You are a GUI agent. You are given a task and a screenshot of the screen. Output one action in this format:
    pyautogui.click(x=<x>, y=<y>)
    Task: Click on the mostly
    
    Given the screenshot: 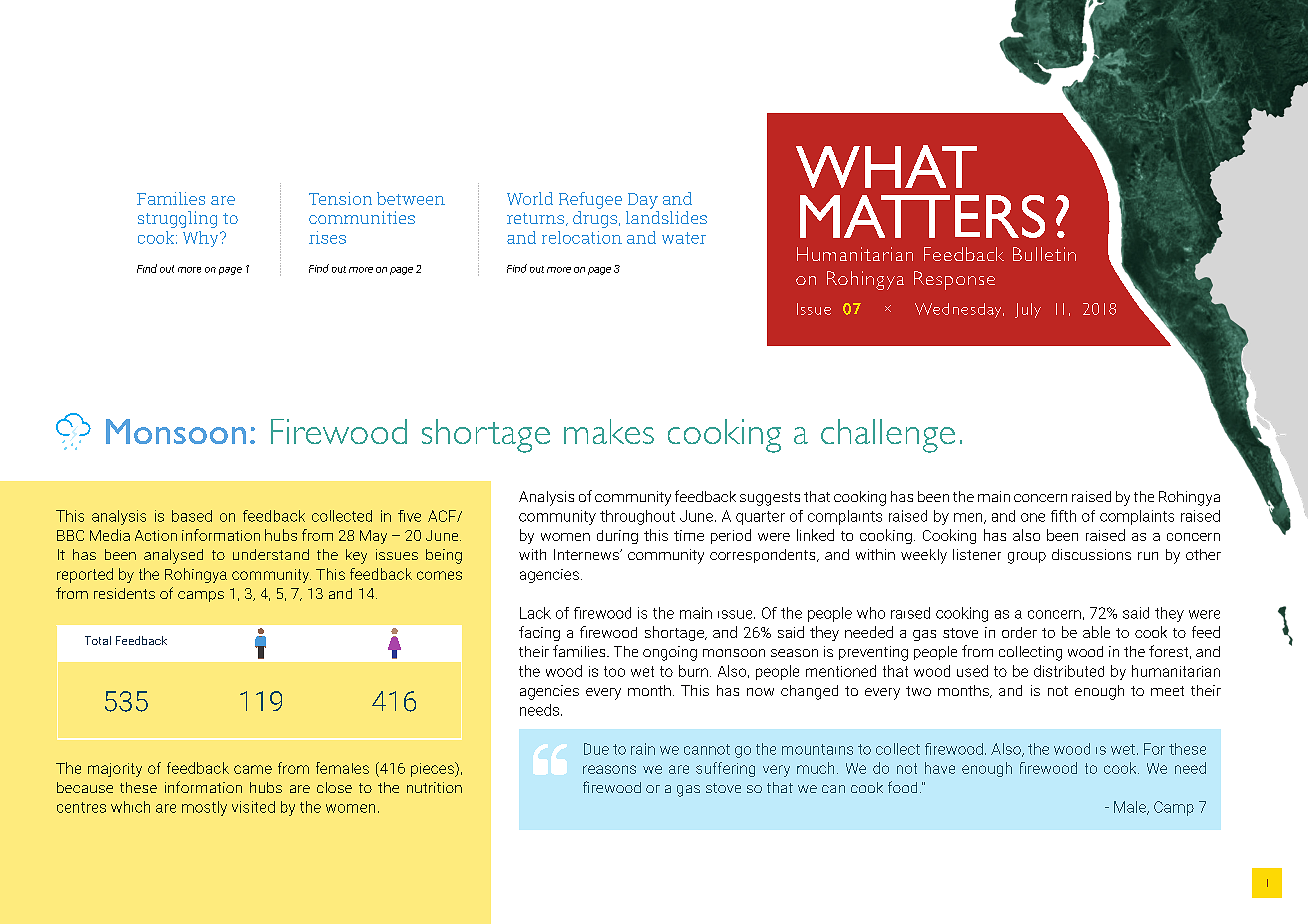 What is the action you would take?
    pyautogui.click(x=204, y=808)
